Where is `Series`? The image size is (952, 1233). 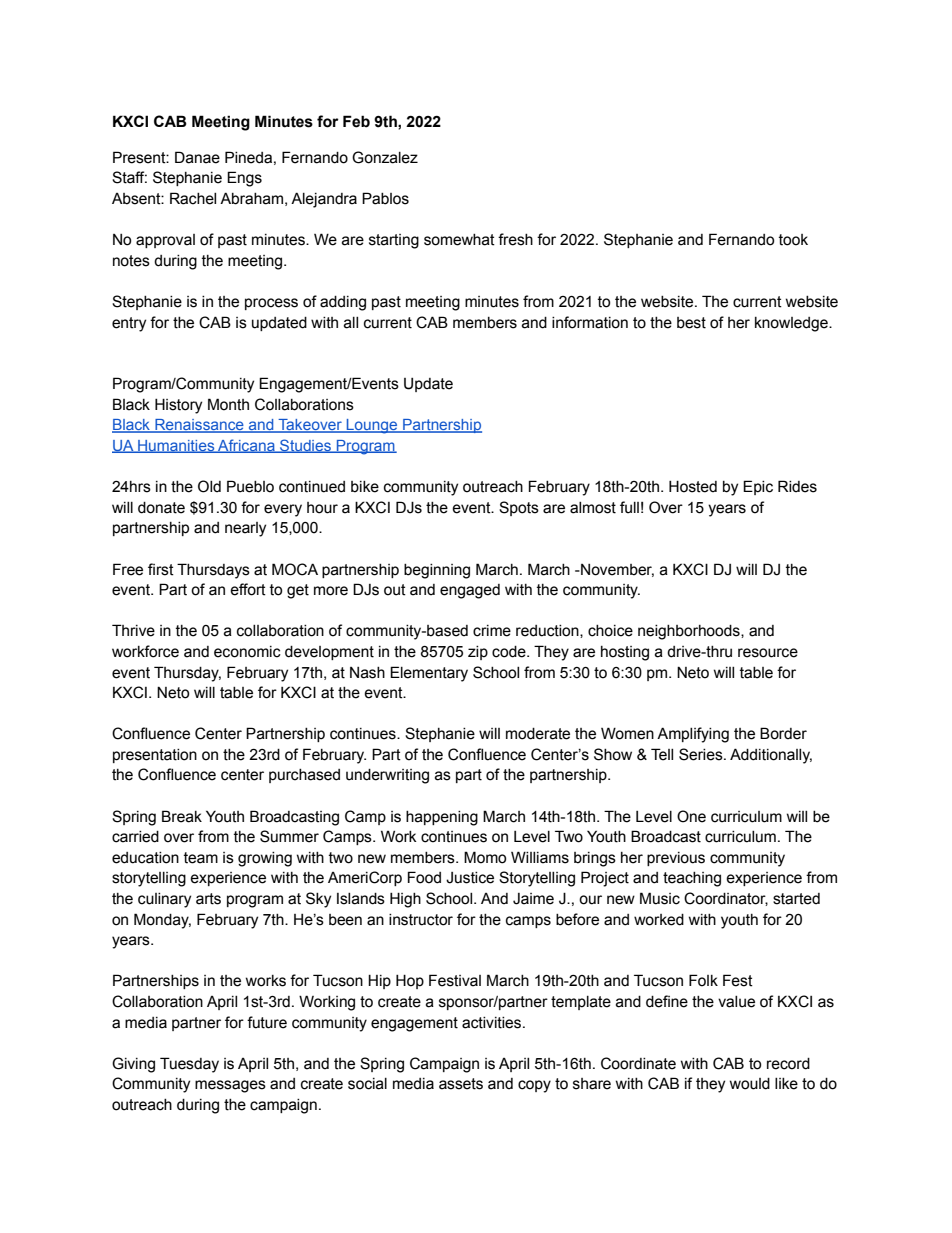
Series is located at coordinates (702, 754).
